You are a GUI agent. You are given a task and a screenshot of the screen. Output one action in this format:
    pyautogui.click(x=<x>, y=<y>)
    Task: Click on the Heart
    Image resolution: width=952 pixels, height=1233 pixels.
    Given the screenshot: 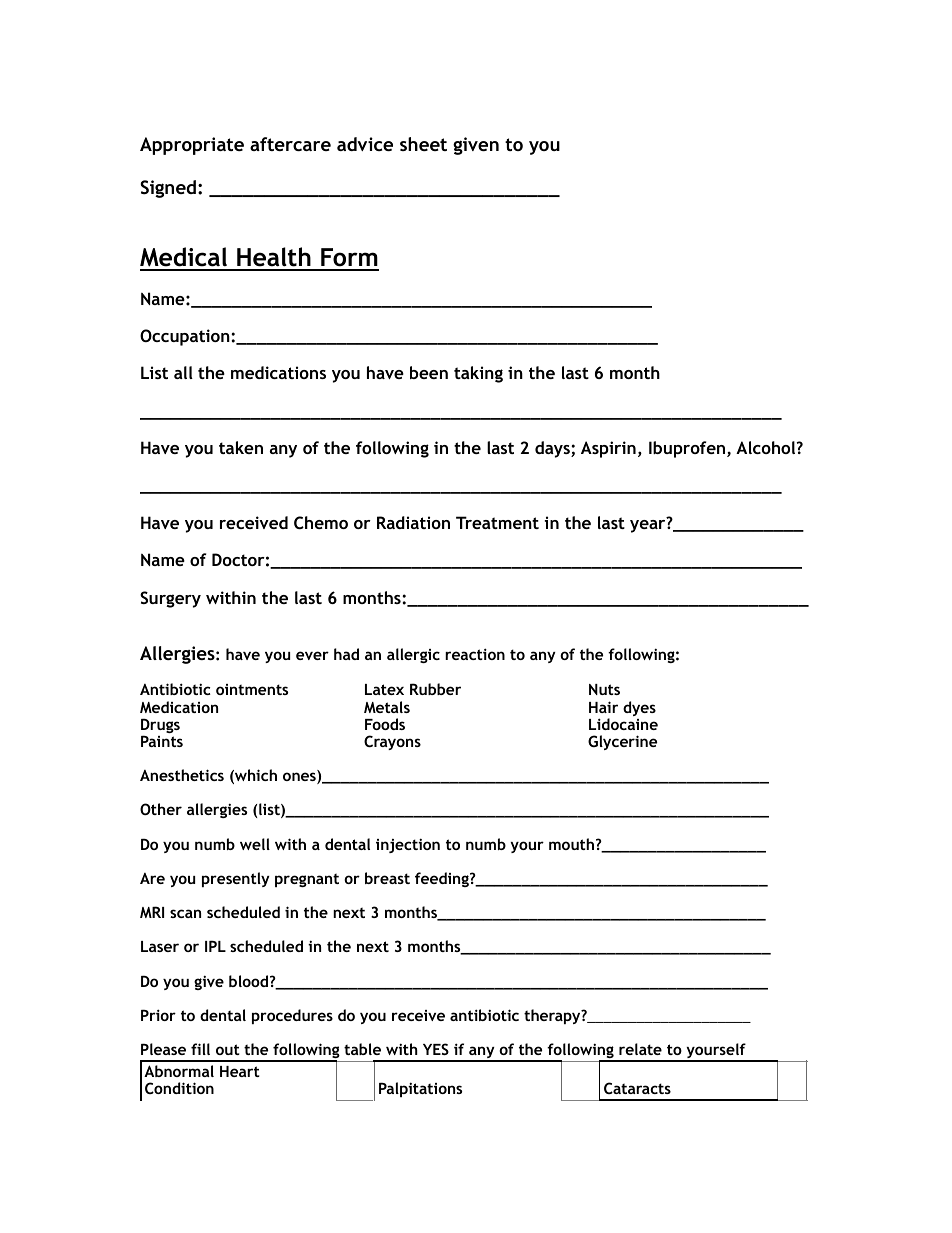 What is the action you would take?
    pyautogui.click(x=240, y=1071)
